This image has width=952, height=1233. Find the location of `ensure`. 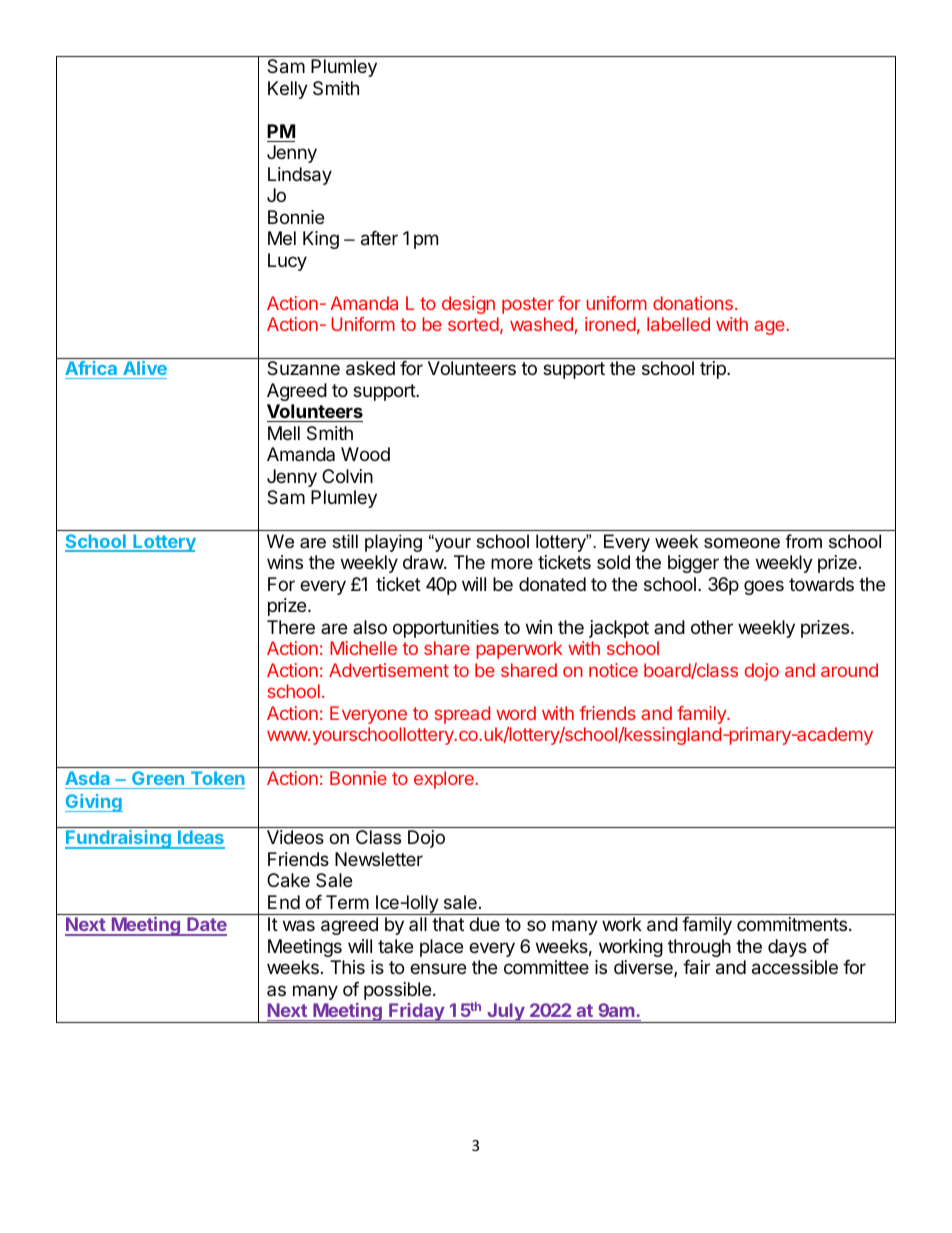

ensure is located at coordinates (438, 968).
